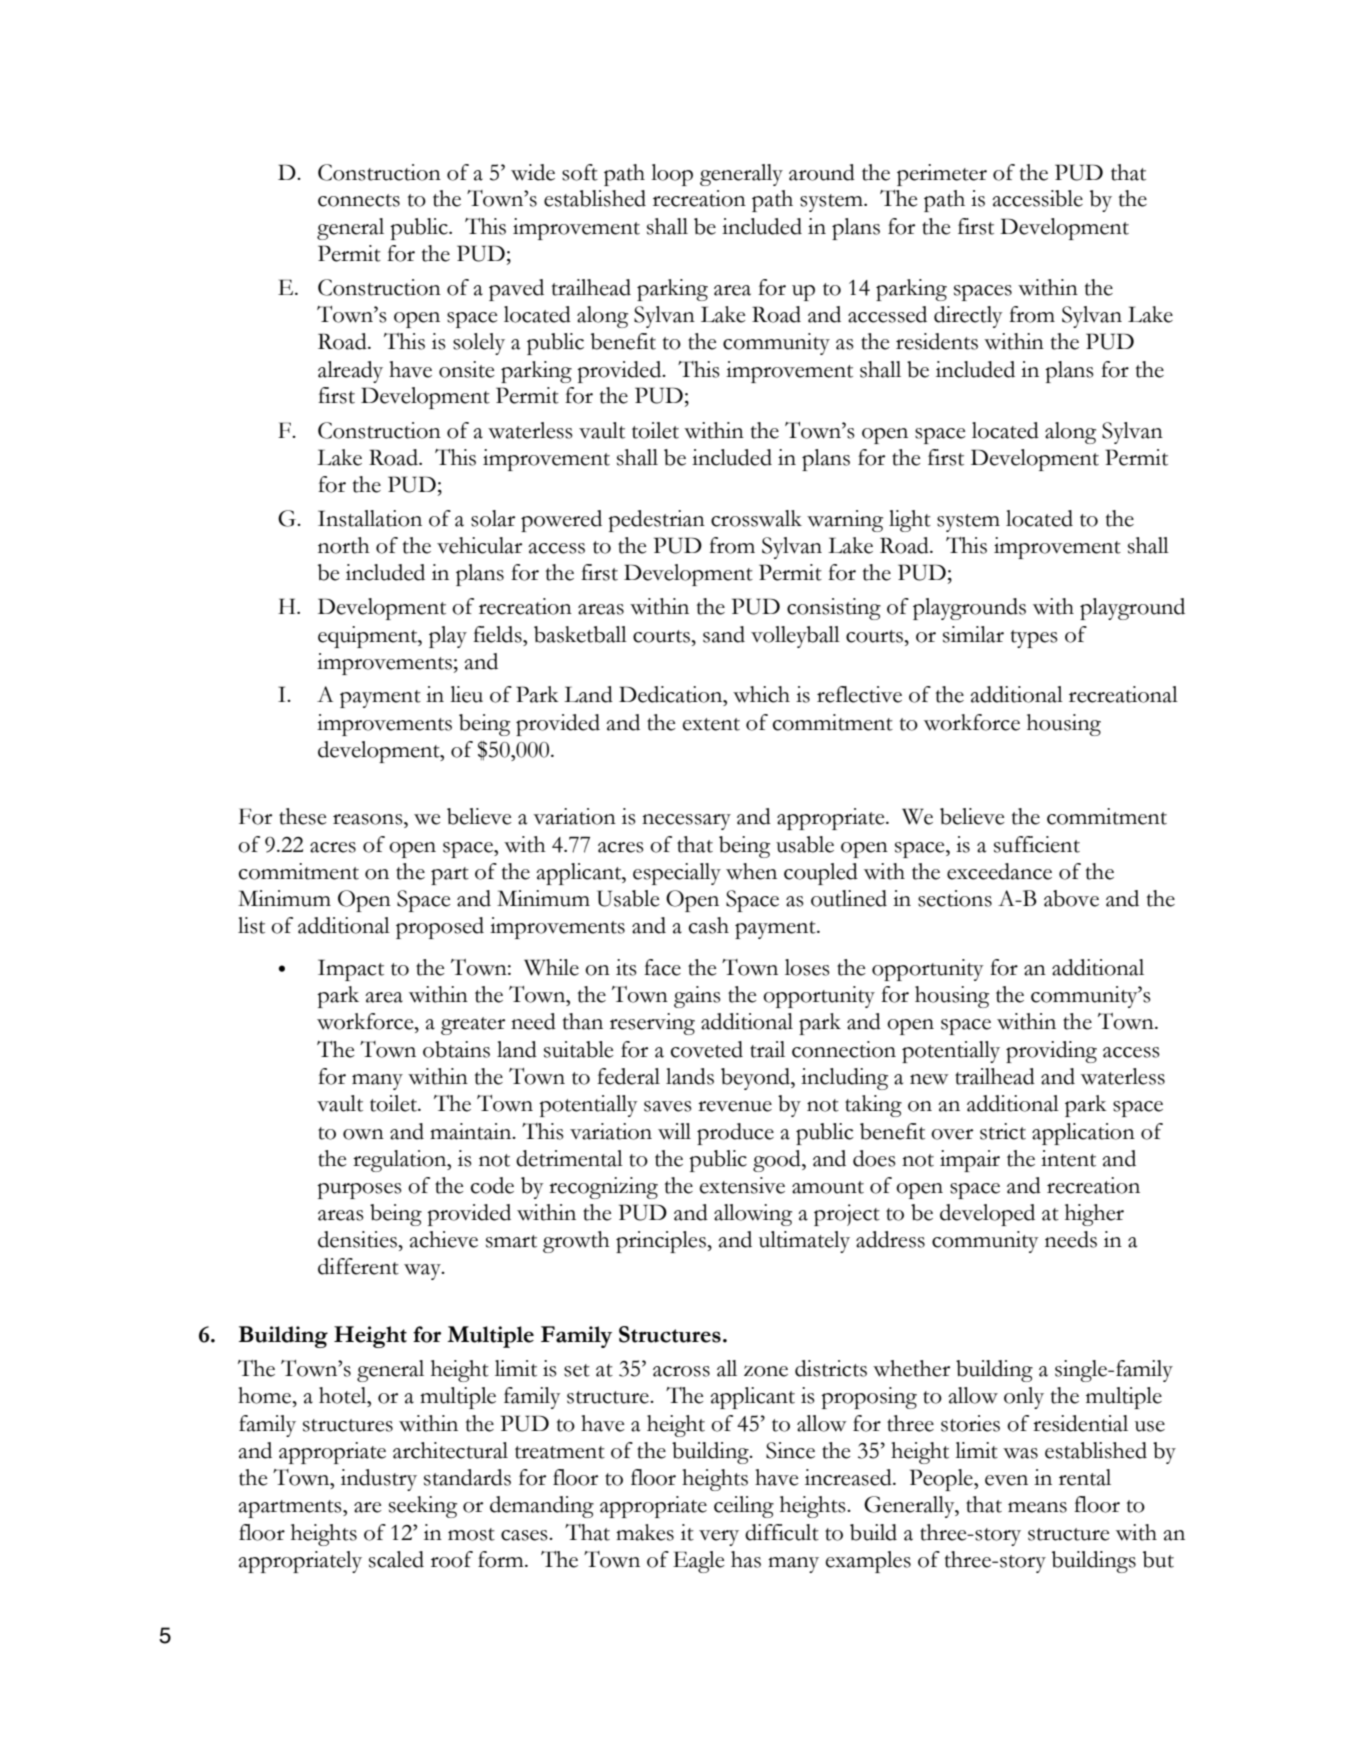  Describe the element at coordinates (379, 1480) in the screenshot. I see `industry` at that location.
